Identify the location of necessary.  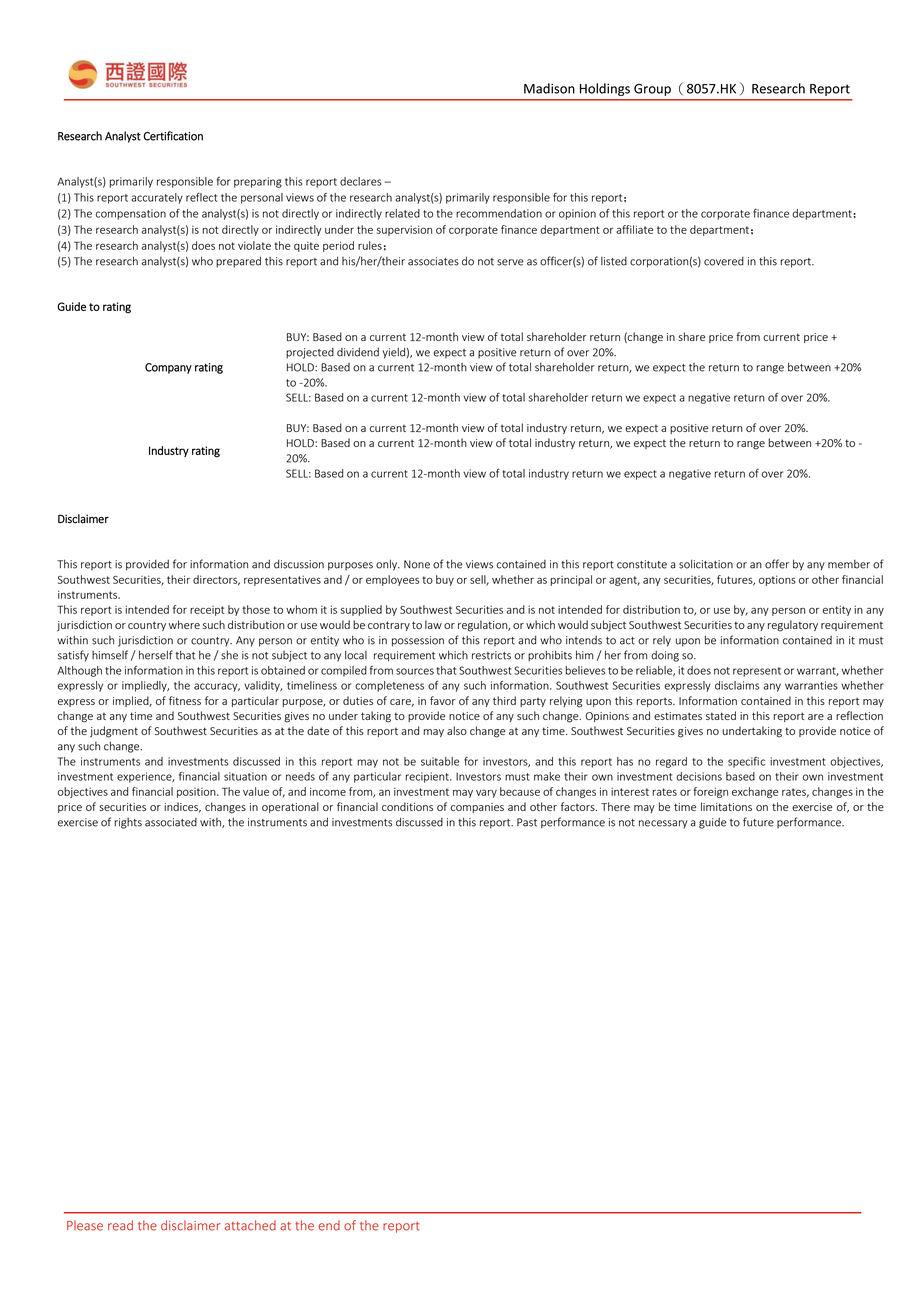
(663, 824).
